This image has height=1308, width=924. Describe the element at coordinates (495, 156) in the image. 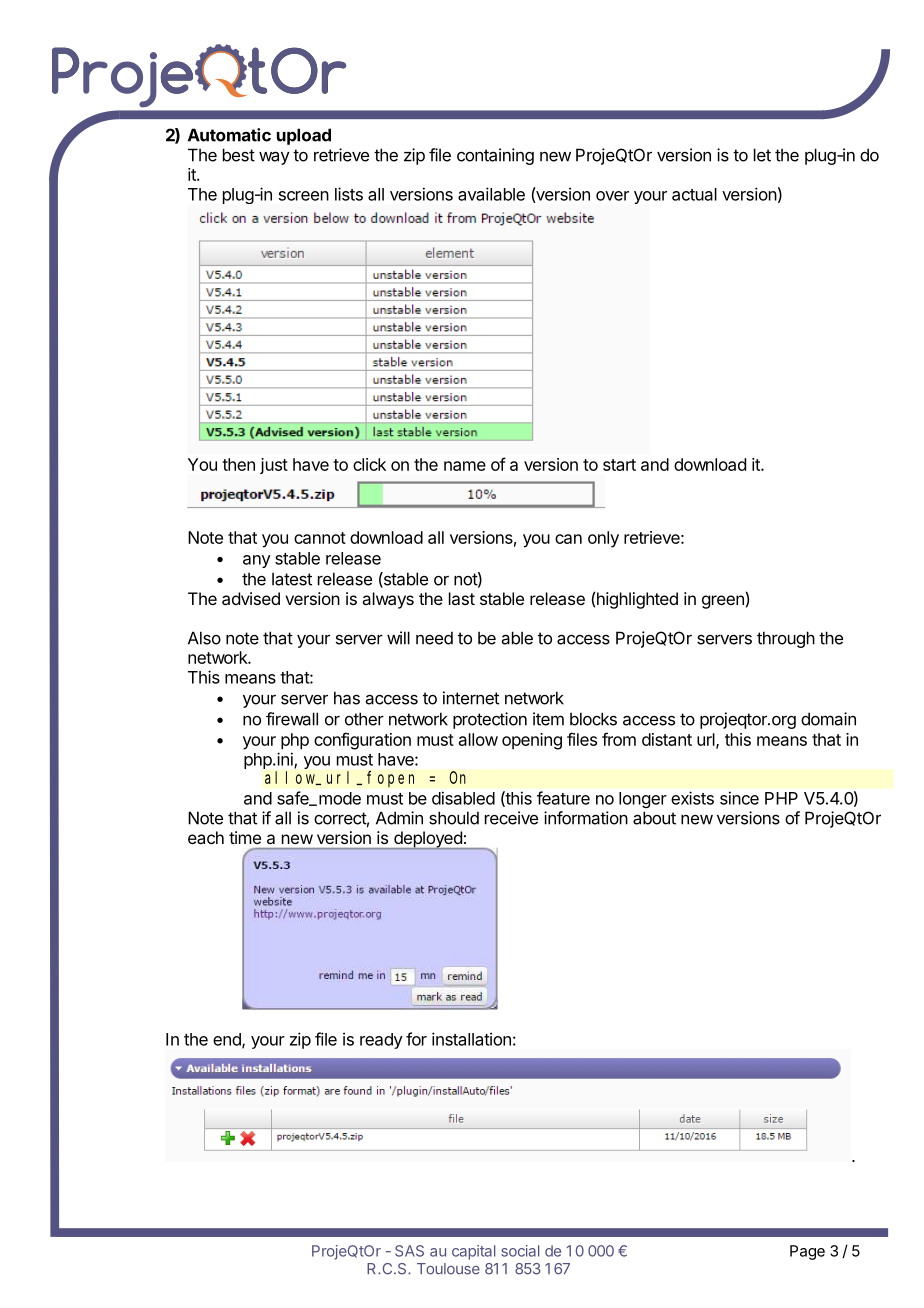

I see `containing` at that location.
